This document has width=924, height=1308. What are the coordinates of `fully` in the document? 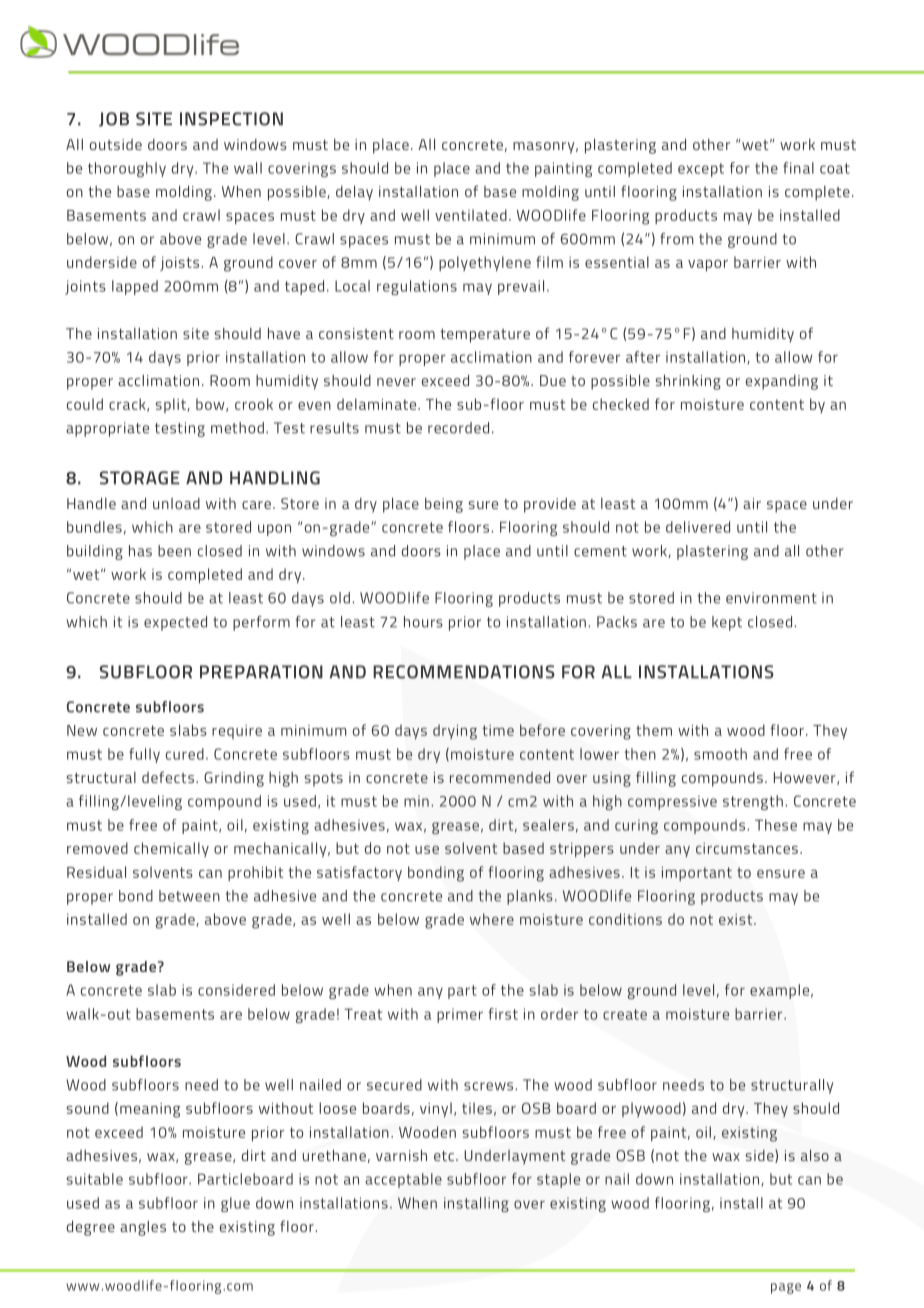 It's located at (144, 755).
